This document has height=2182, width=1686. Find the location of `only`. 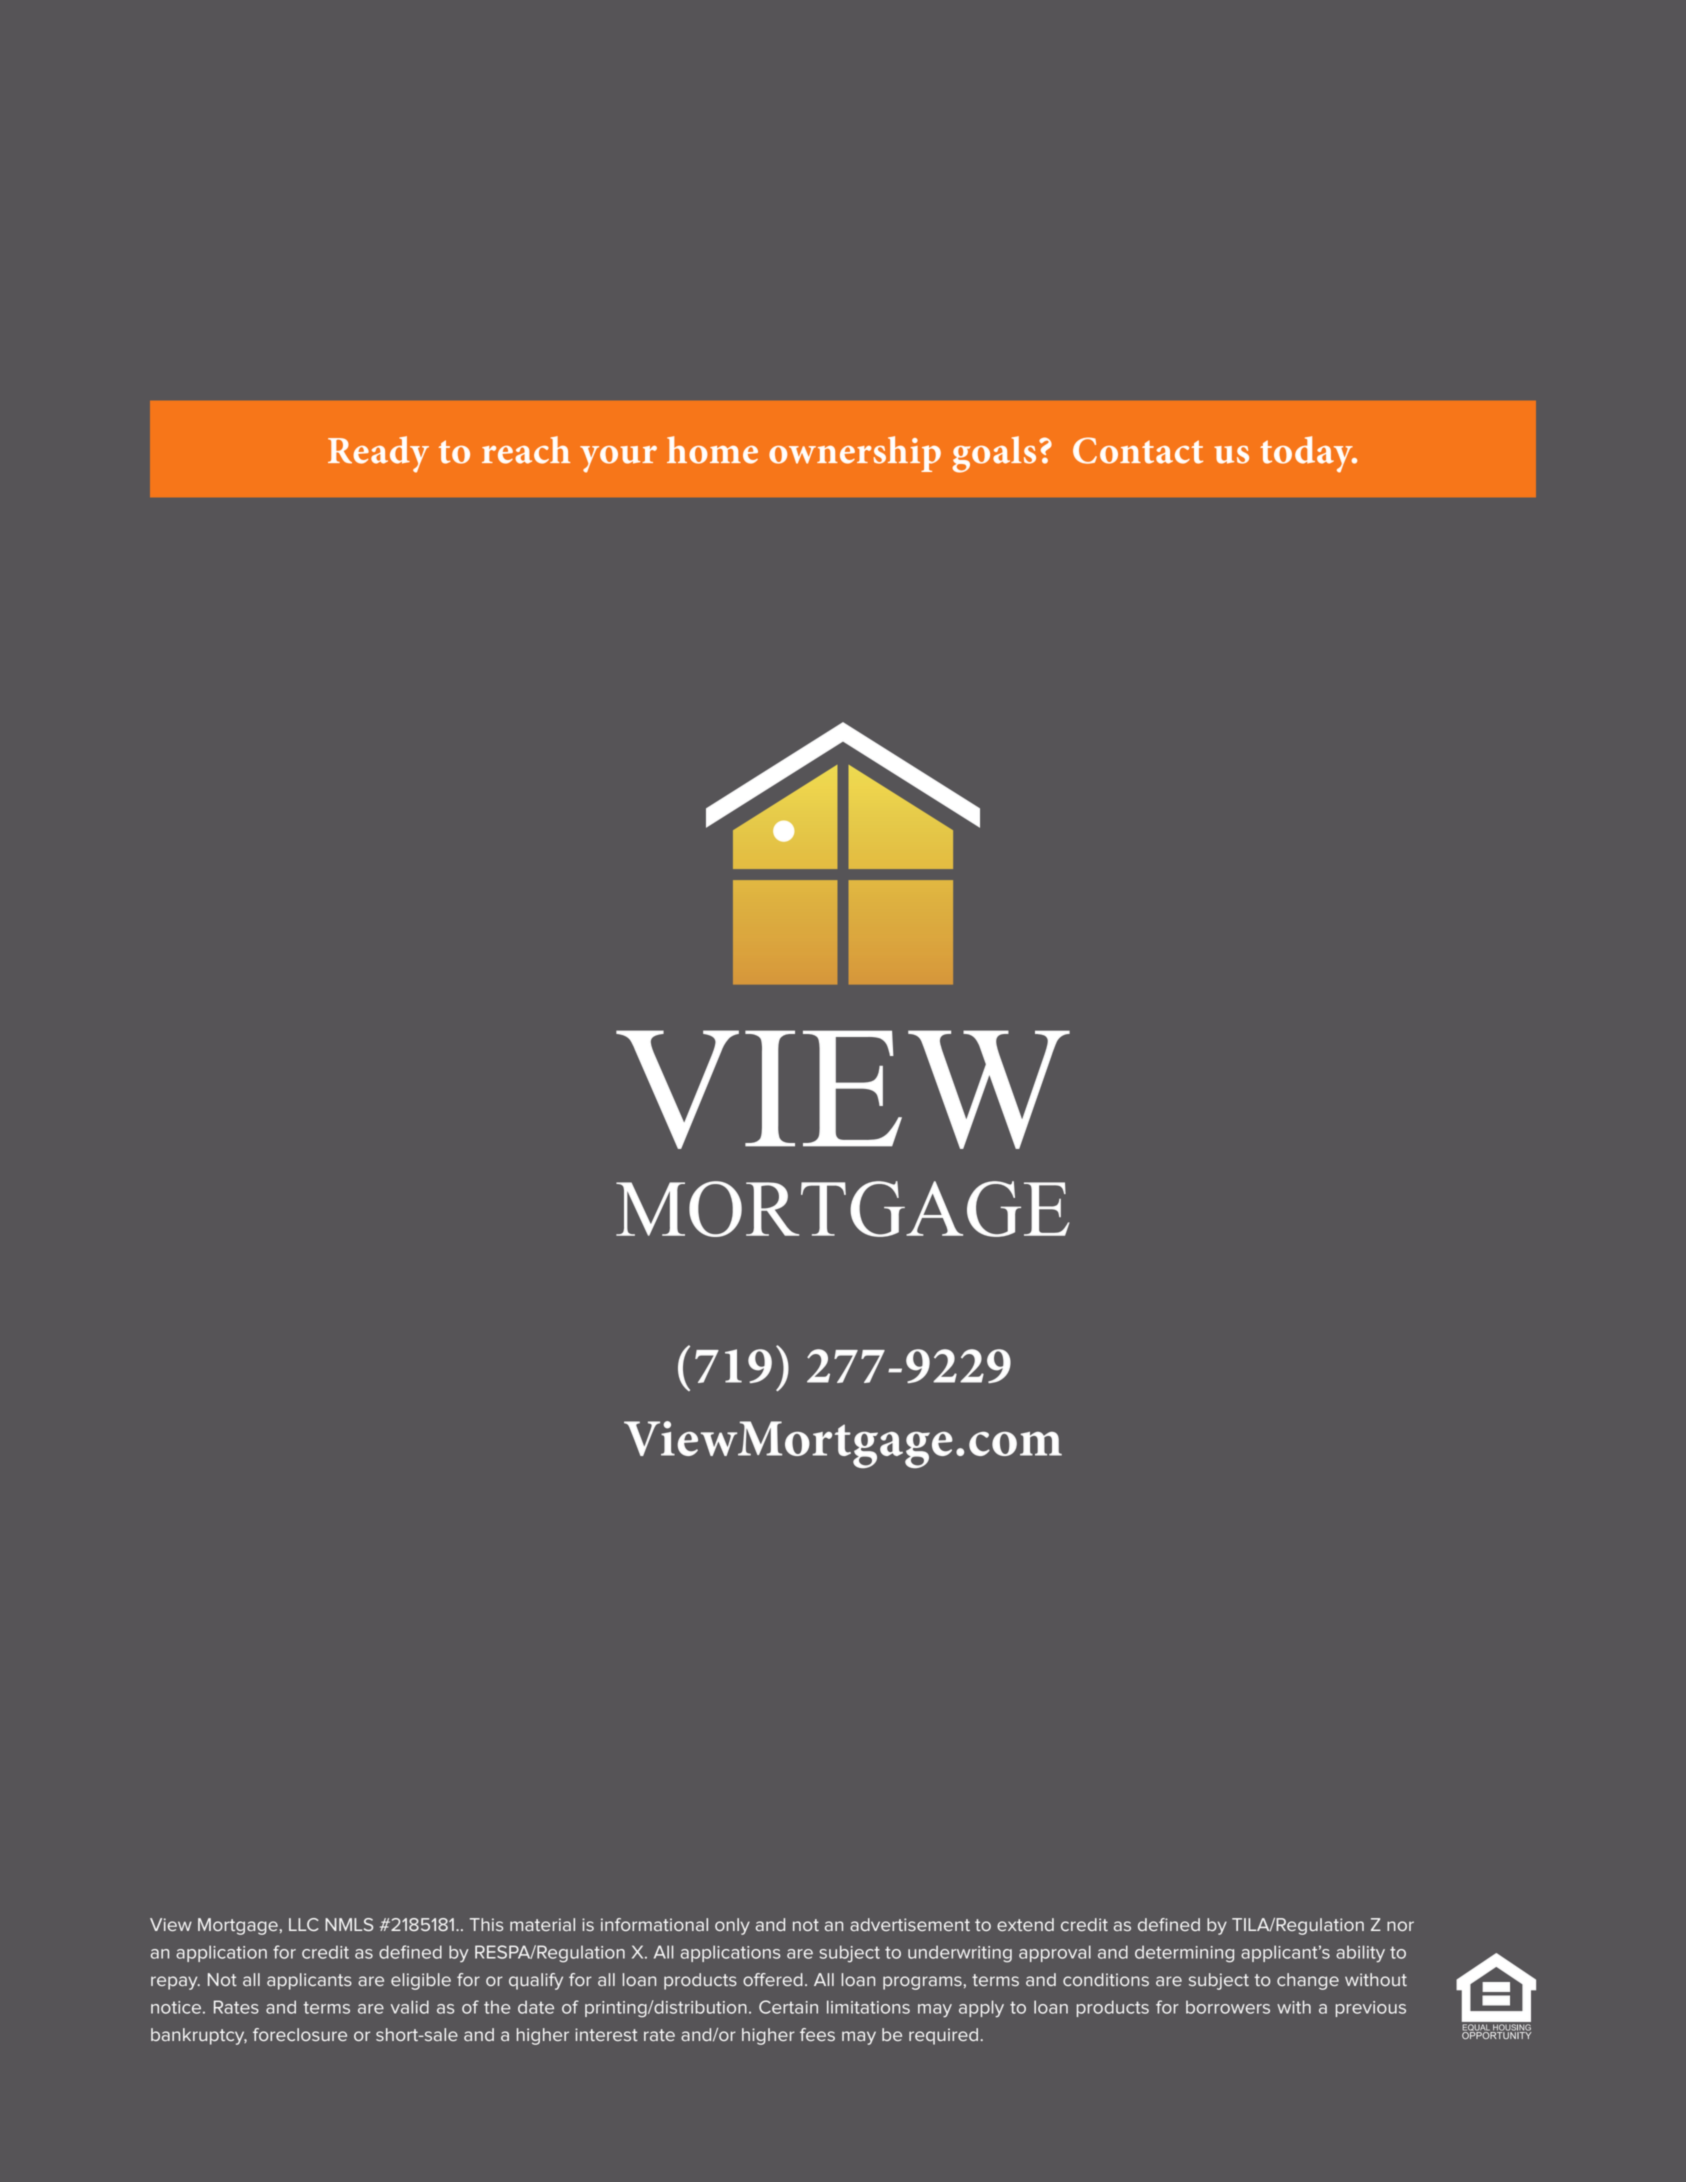

only is located at coordinates (732, 1926).
